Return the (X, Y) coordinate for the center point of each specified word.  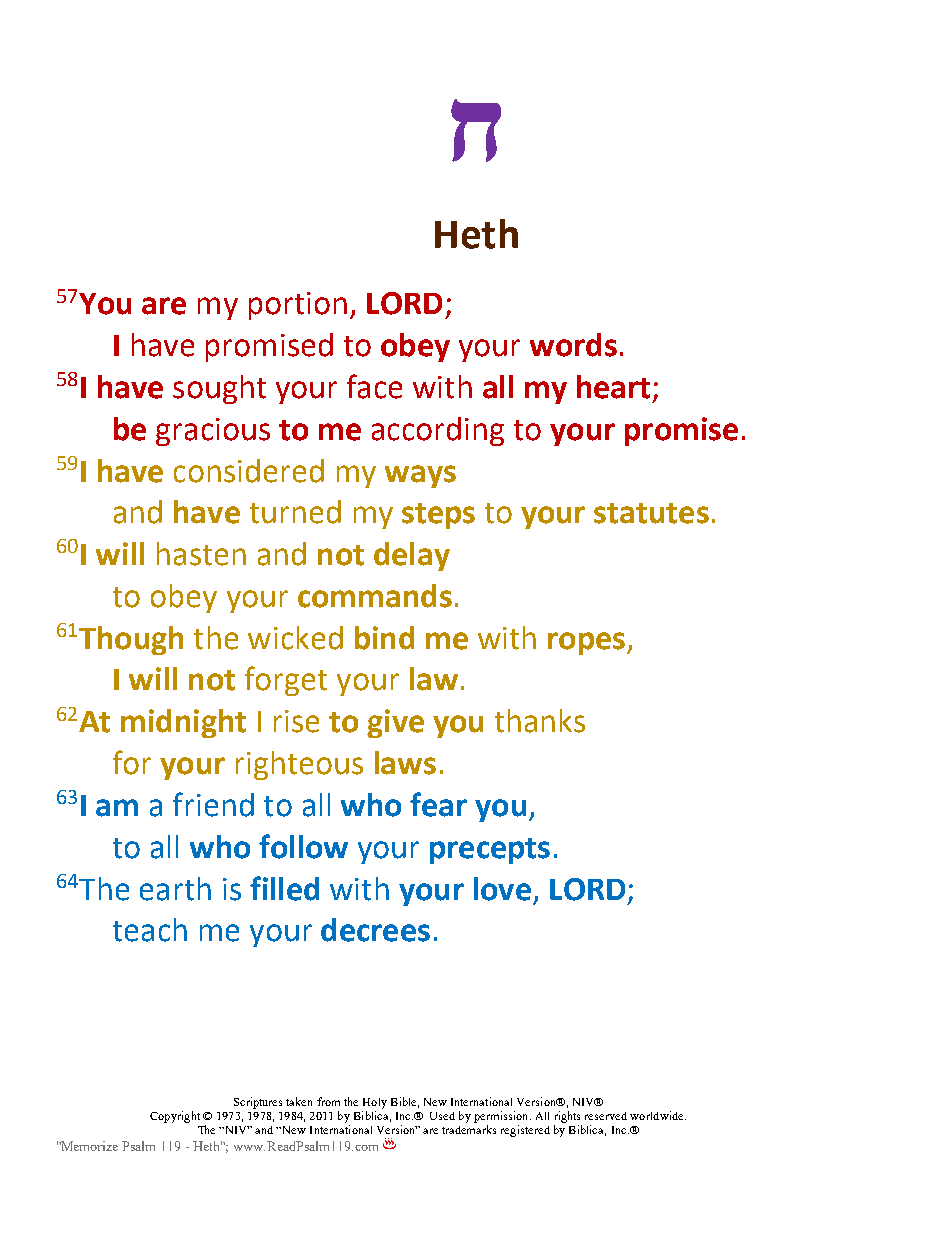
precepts (490, 851)
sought (219, 389)
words (573, 345)
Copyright (175, 1117)
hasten (201, 554)
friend (213, 804)
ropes (586, 643)
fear (438, 804)
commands (375, 596)
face (374, 386)
